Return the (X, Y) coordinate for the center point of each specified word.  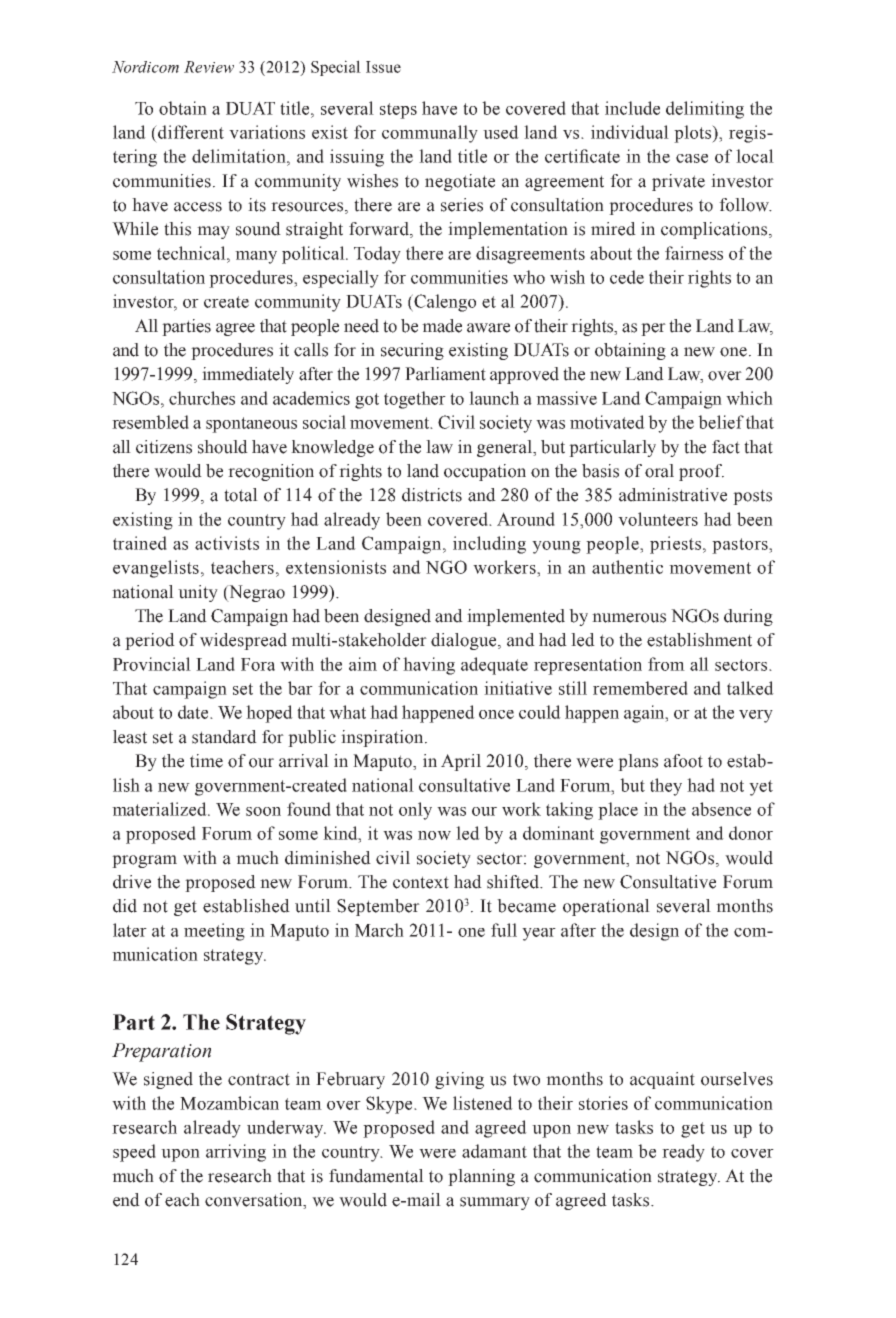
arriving (236, 1153)
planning (481, 1177)
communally (430, 134)
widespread (243, 641)
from (666, 664)
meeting (214, 932)
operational (606, 907)
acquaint (662, 1080)
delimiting (705, 110)
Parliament (445, 374)
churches (202, 398)
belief (721, 422)
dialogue (465, 641)
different (190, 132)
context (421, 882)
